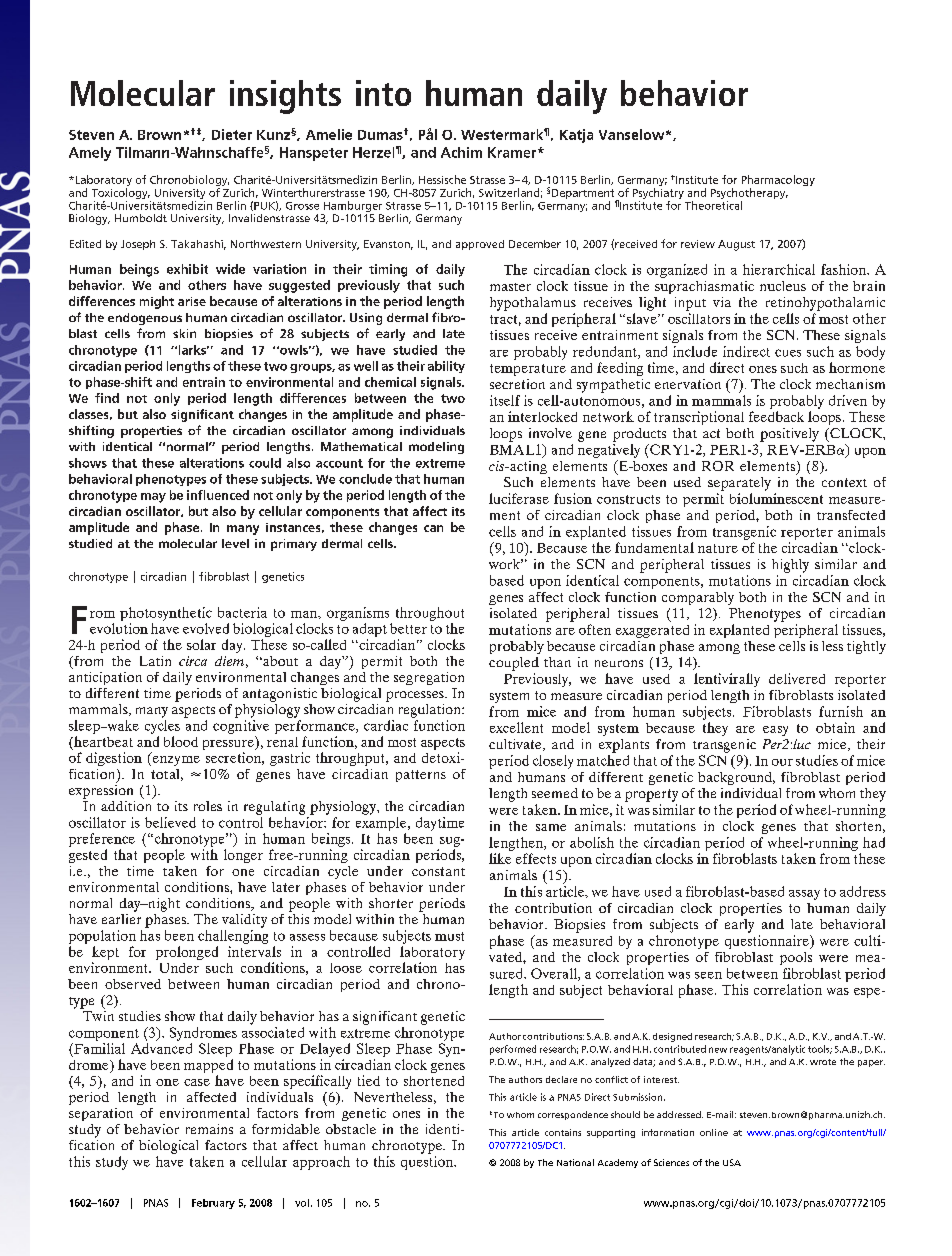 Image resolution: width=952 pixels, height=1256 pixels. What do you see at coordinates (449, 936) in the screenshot?
I see `must` at bounding box center [449, 936].
